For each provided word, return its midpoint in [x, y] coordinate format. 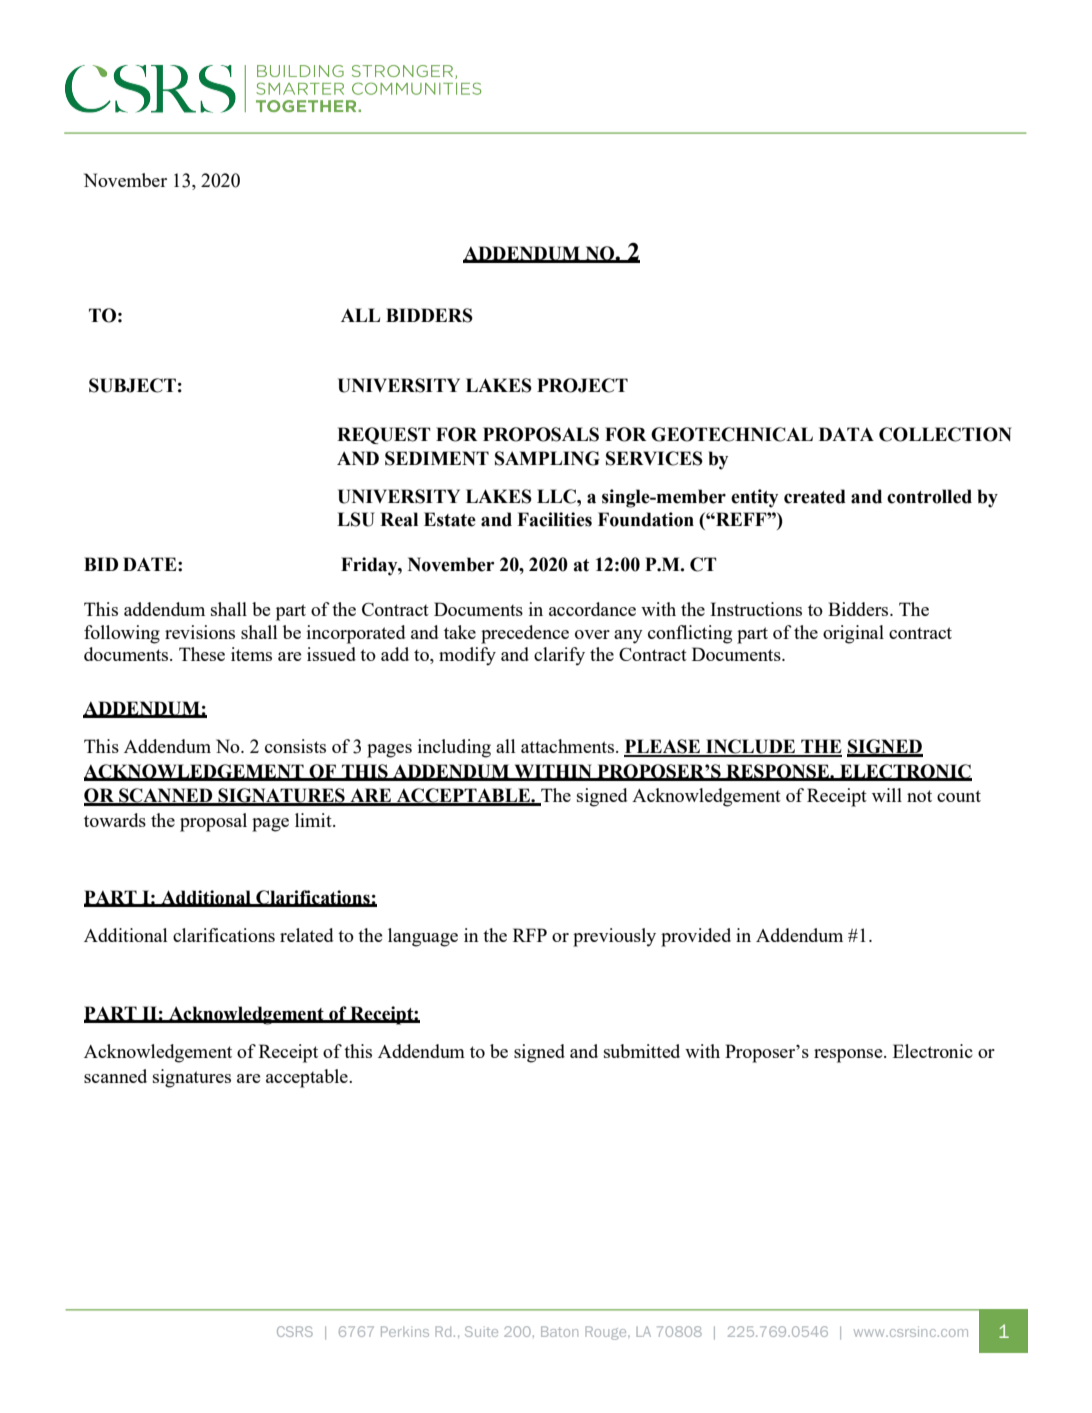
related [306, 935]
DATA [846, 434]
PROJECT [582, 385]
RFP [530, 935]
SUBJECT [132, 385]
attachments [567, 746]
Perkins [405, 1331]
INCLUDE [751, 747]
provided [696, 937]
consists [295, 746]
